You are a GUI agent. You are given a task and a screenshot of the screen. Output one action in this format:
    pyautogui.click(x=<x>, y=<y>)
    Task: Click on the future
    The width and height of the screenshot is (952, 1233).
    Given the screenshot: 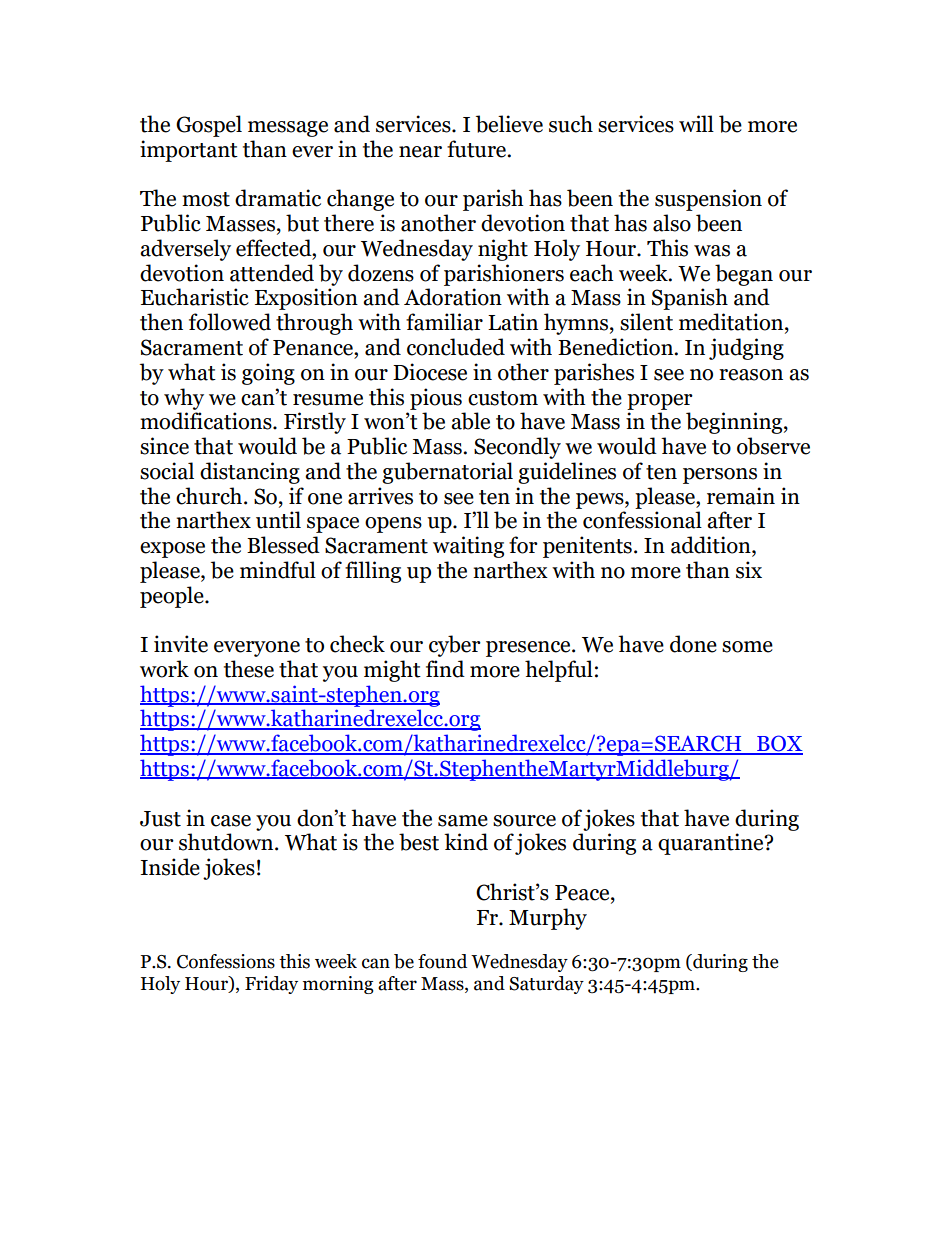 What is the action you would take?
    pyautogui.click(x=478, y=149)
